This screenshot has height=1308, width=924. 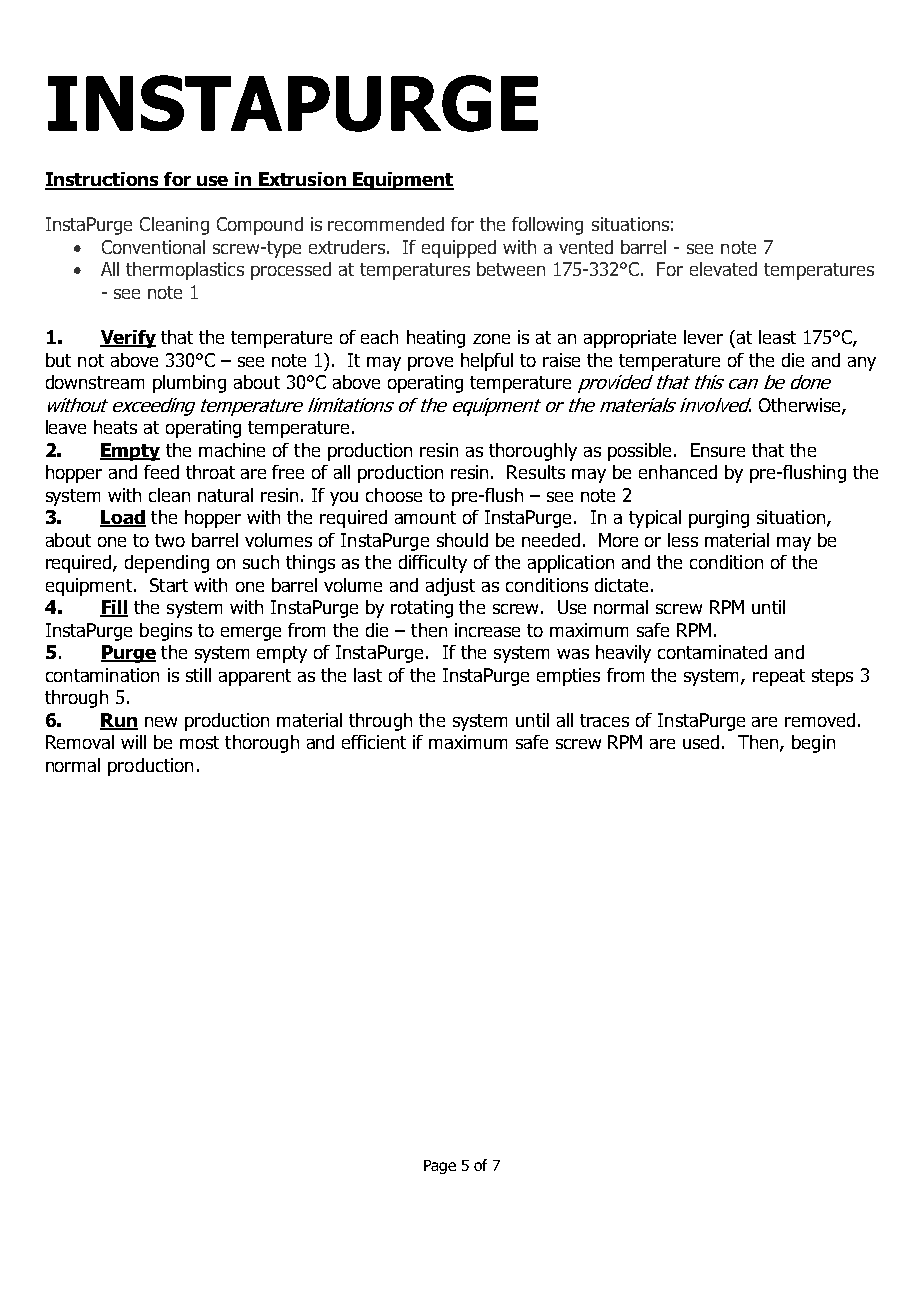 I want to click on still, so click(x=198, y=675).
